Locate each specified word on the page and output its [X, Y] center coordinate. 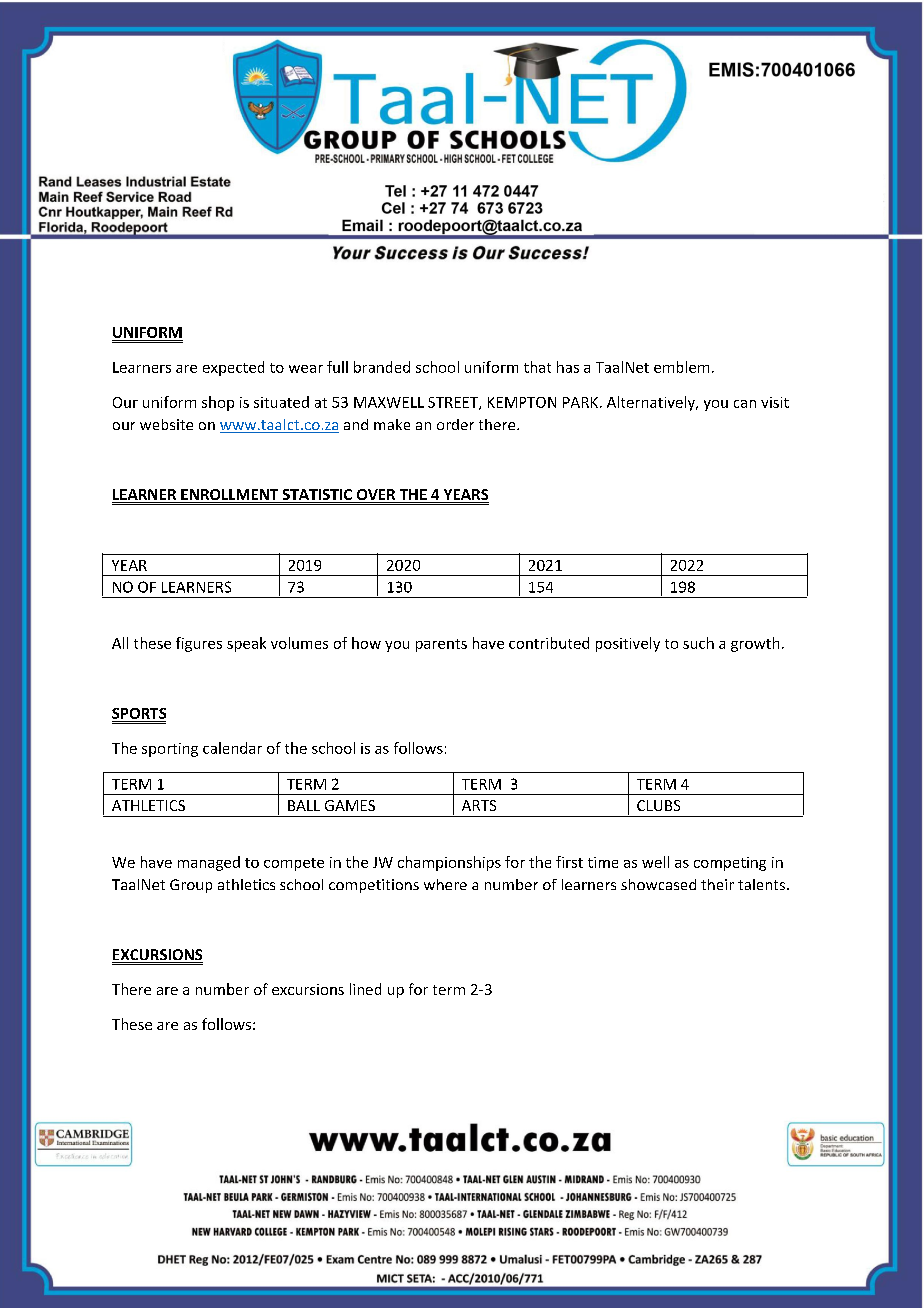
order [455, 424]
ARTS [479, 805]
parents [441, 645]
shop [218, 403]
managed [209, 863]
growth [755, 644]
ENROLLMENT [230, 496]
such [698, 643]
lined [365, 989]
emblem [681, 367]
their [717, 884]
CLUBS [658, 805]
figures [199, 644]
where [445, 884]
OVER [376, 496]
